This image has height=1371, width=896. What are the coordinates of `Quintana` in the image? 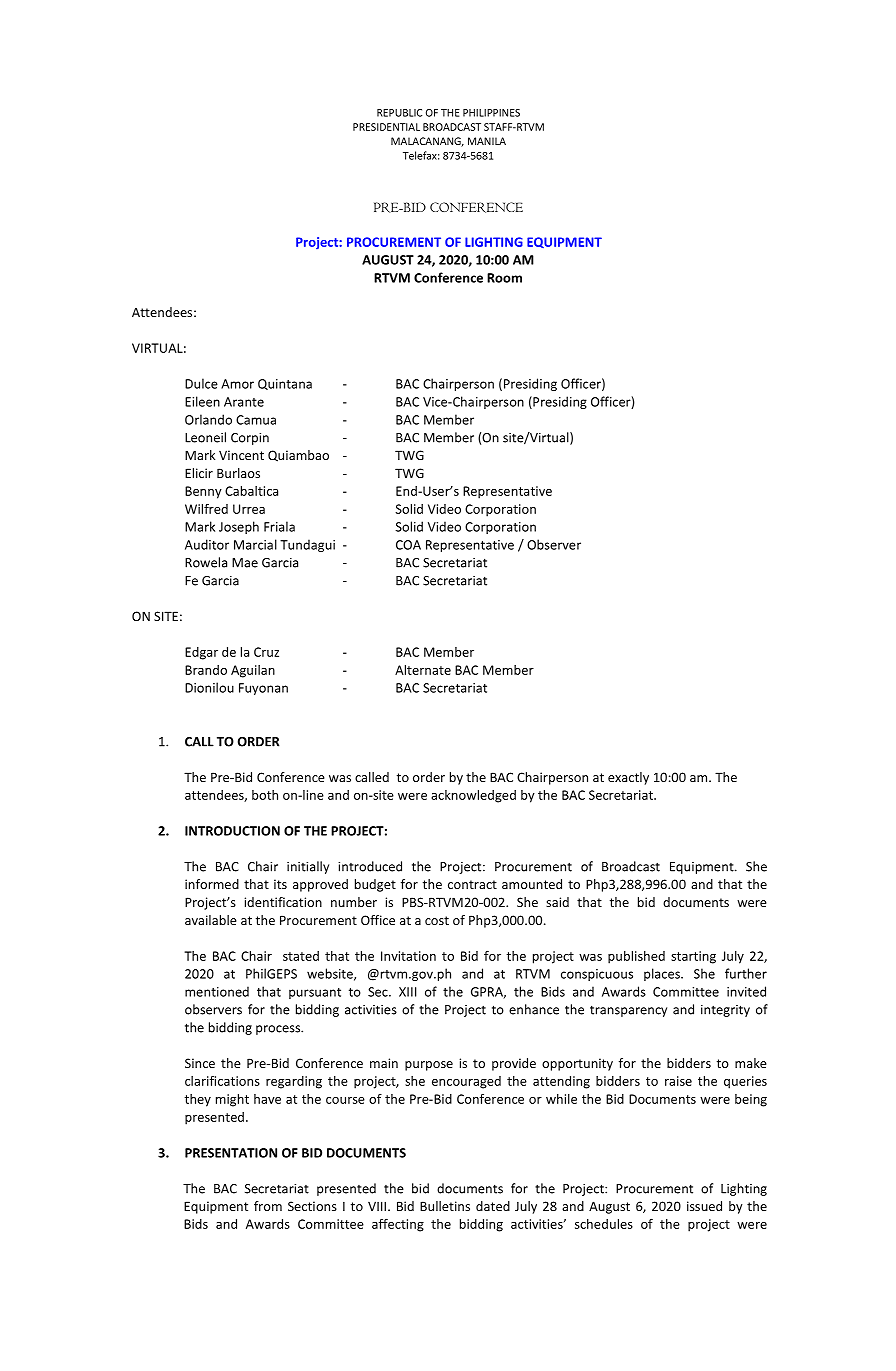 It's located at (285, 384).
